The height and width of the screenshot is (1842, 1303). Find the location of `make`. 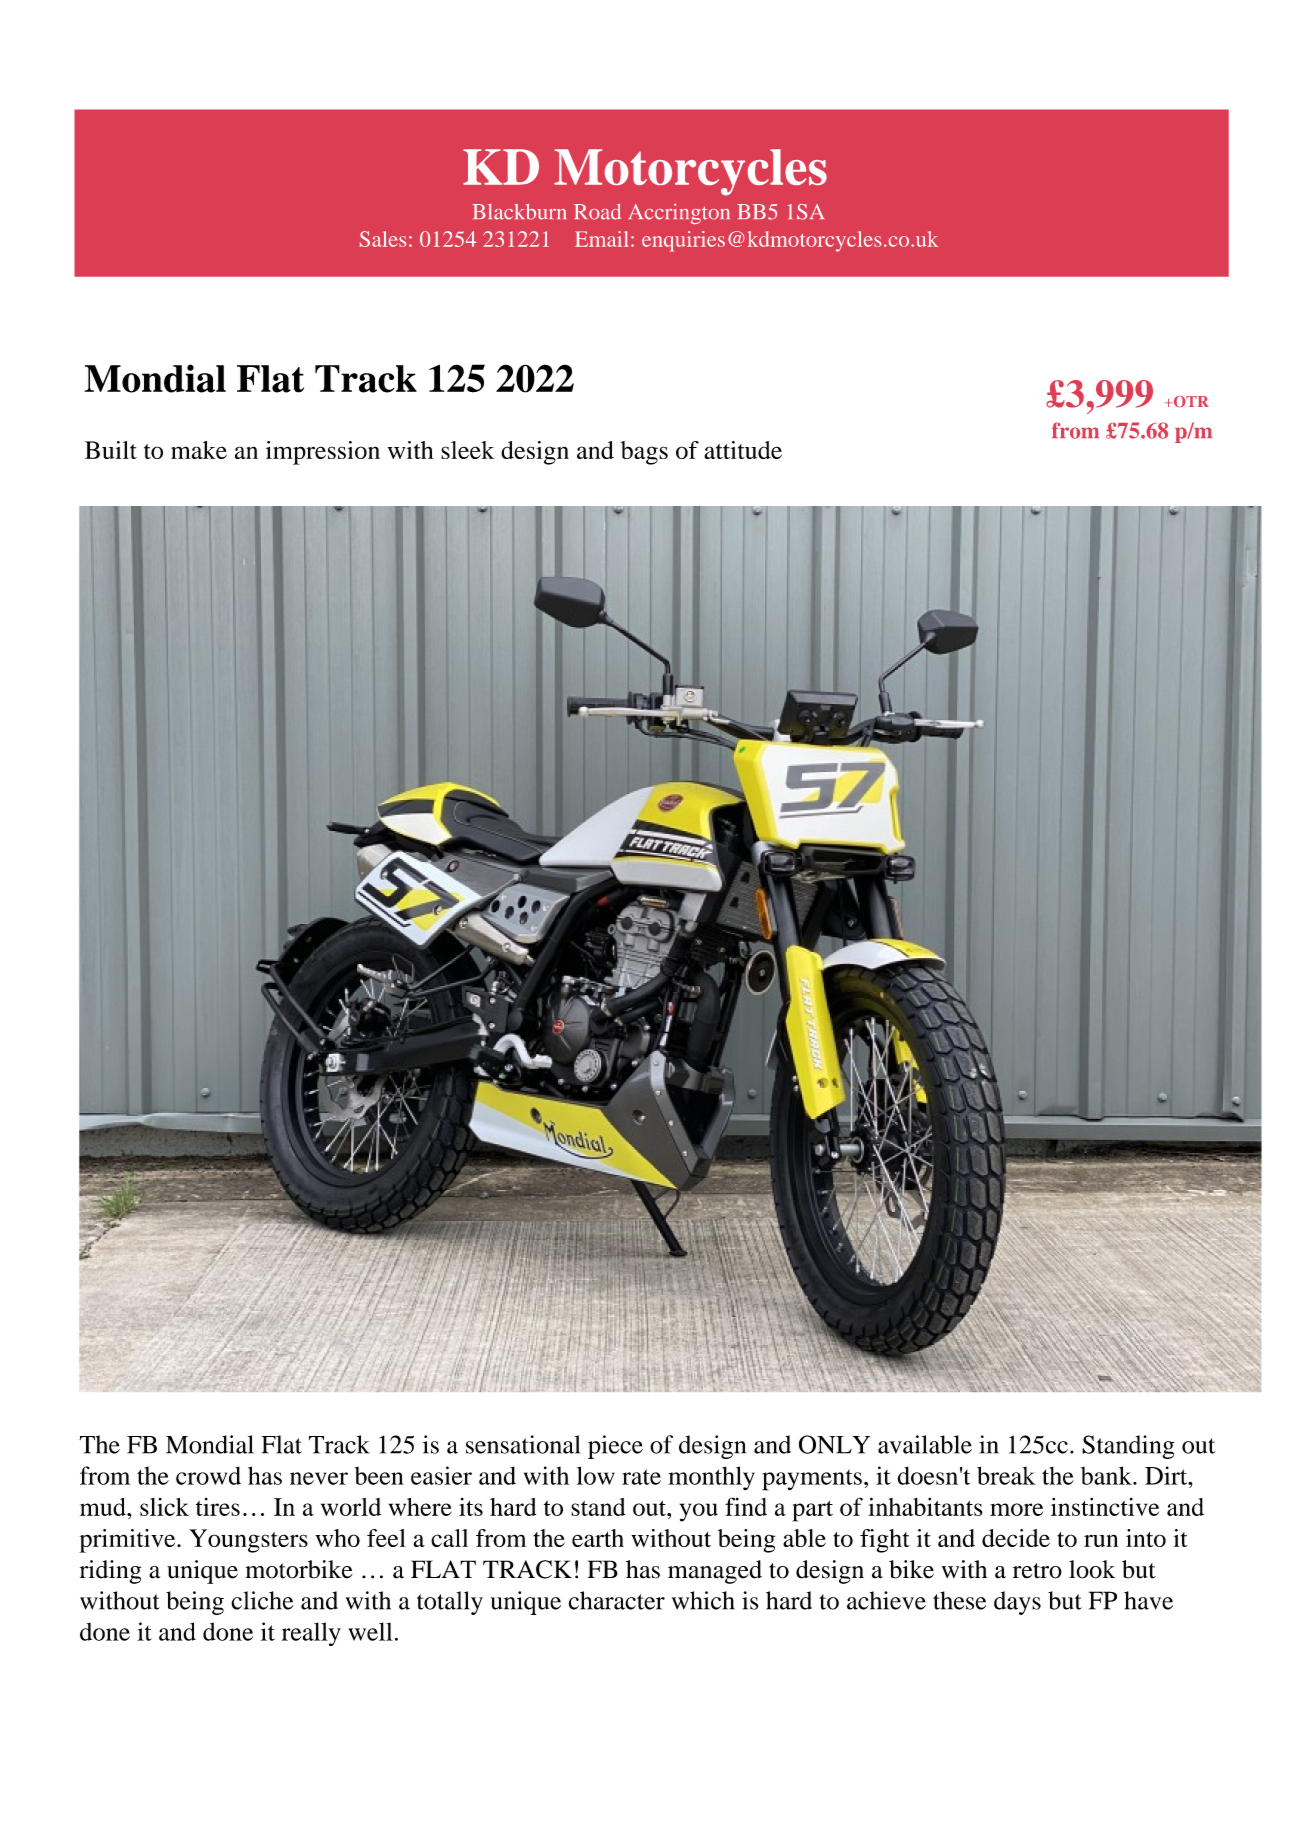

make is located at coordinates (199, 450).
